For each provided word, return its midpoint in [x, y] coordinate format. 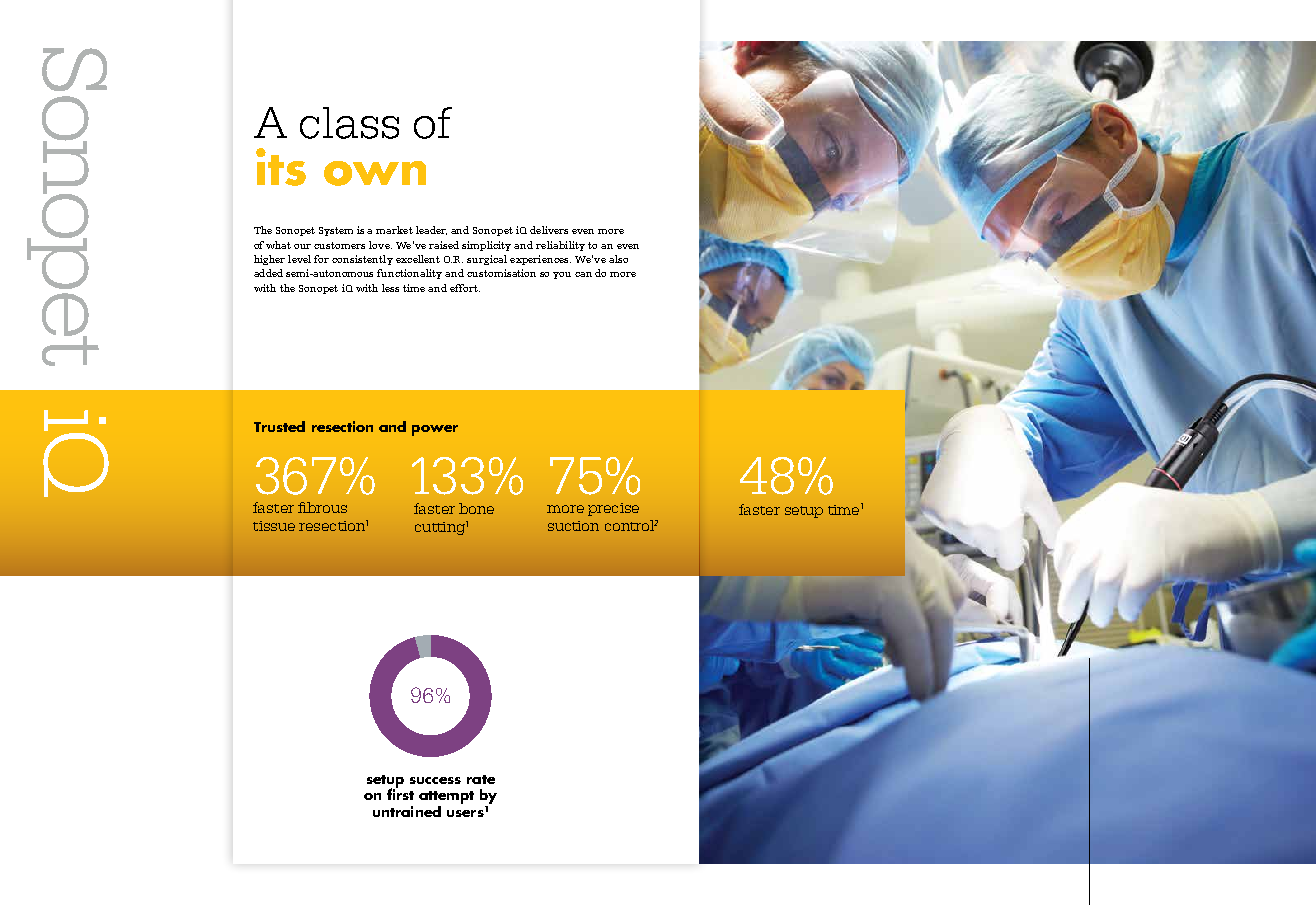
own [375, 173]
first [400, 793]
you [562, 275]
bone [476, 508]
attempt [446, 797]
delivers [549, 230]
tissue [274, 526]
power [435, 430]
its [281, 167]
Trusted [279, 426]
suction [573, 526]
